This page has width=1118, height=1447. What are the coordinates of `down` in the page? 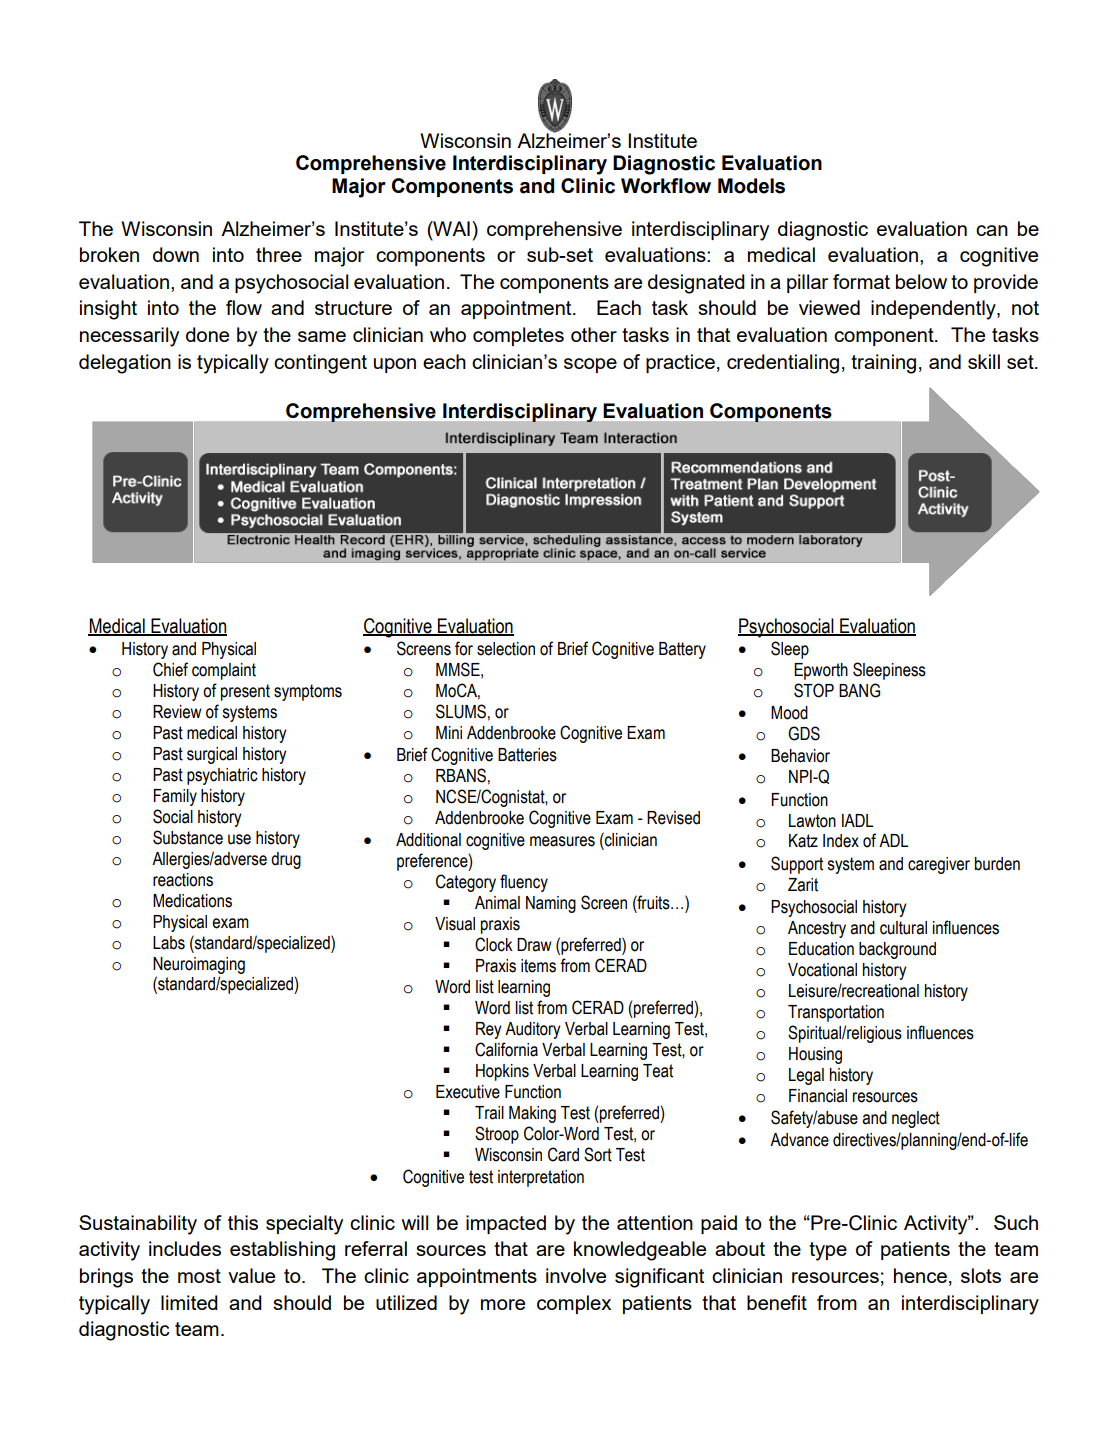 It's located at (176, 254).
